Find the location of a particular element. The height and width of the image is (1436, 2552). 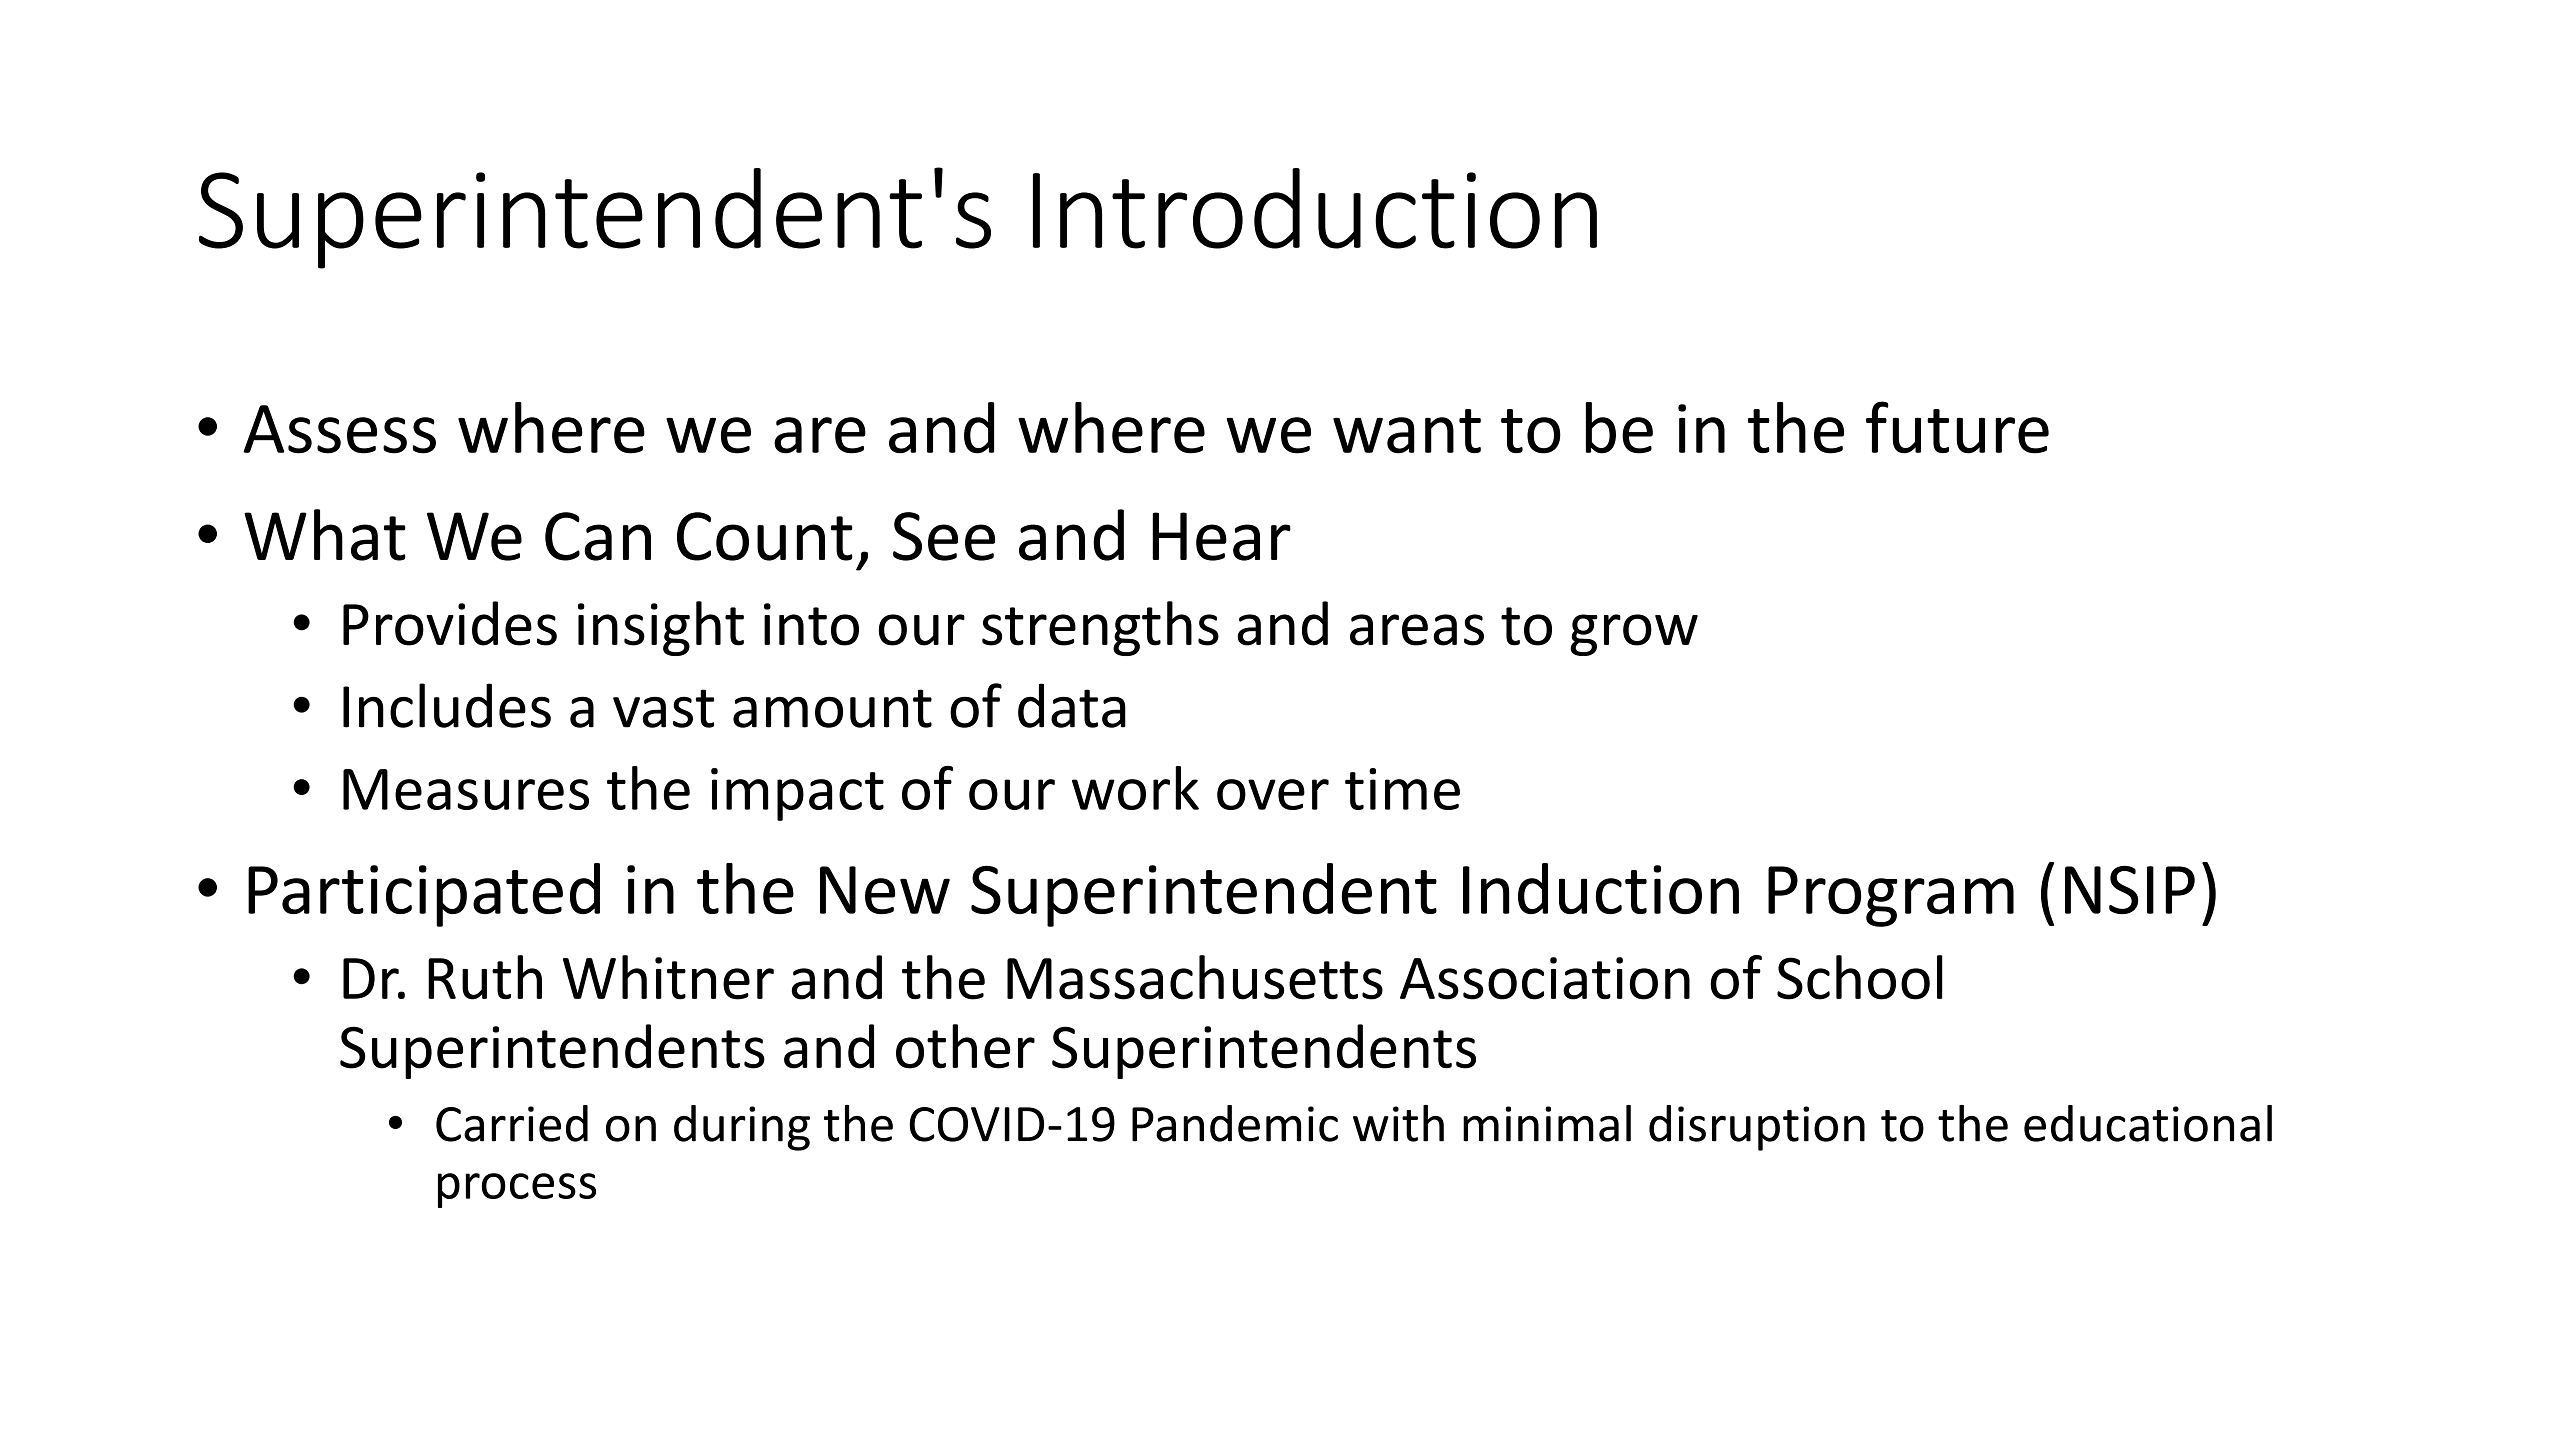

Assess is located at coordinates (339, 429).
